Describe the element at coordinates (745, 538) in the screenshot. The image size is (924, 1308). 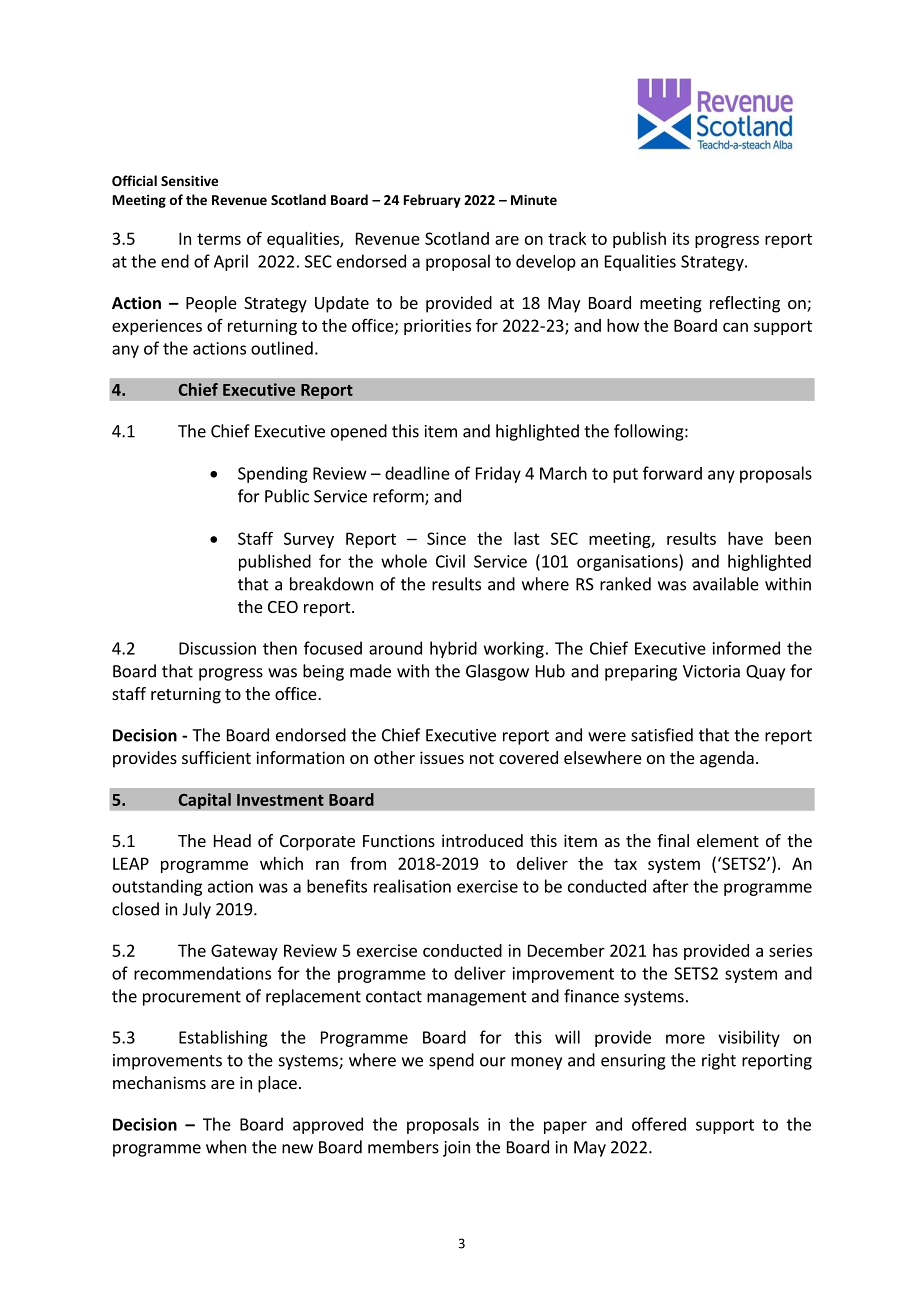
I see `have` at that location.
